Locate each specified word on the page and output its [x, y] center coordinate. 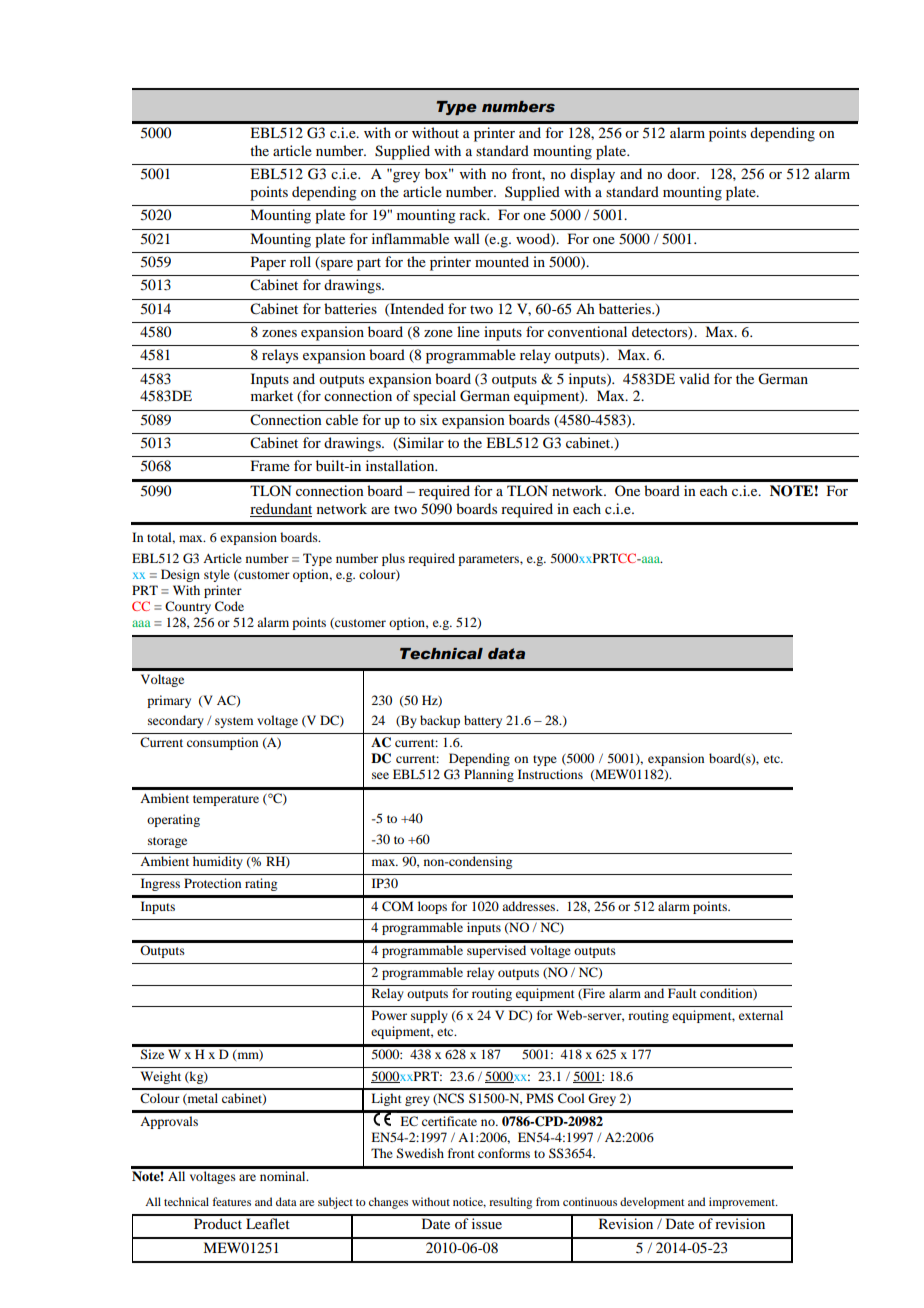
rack [474, 214]
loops [432, 907]
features [231, 1201]
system [234, 722]
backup [440, 721]
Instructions [550, 774]
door [683, 173]
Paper [268, 263]
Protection [212, 883]
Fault [682, 993]
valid [694, 378]
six [428, 419]
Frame [270, 465]
